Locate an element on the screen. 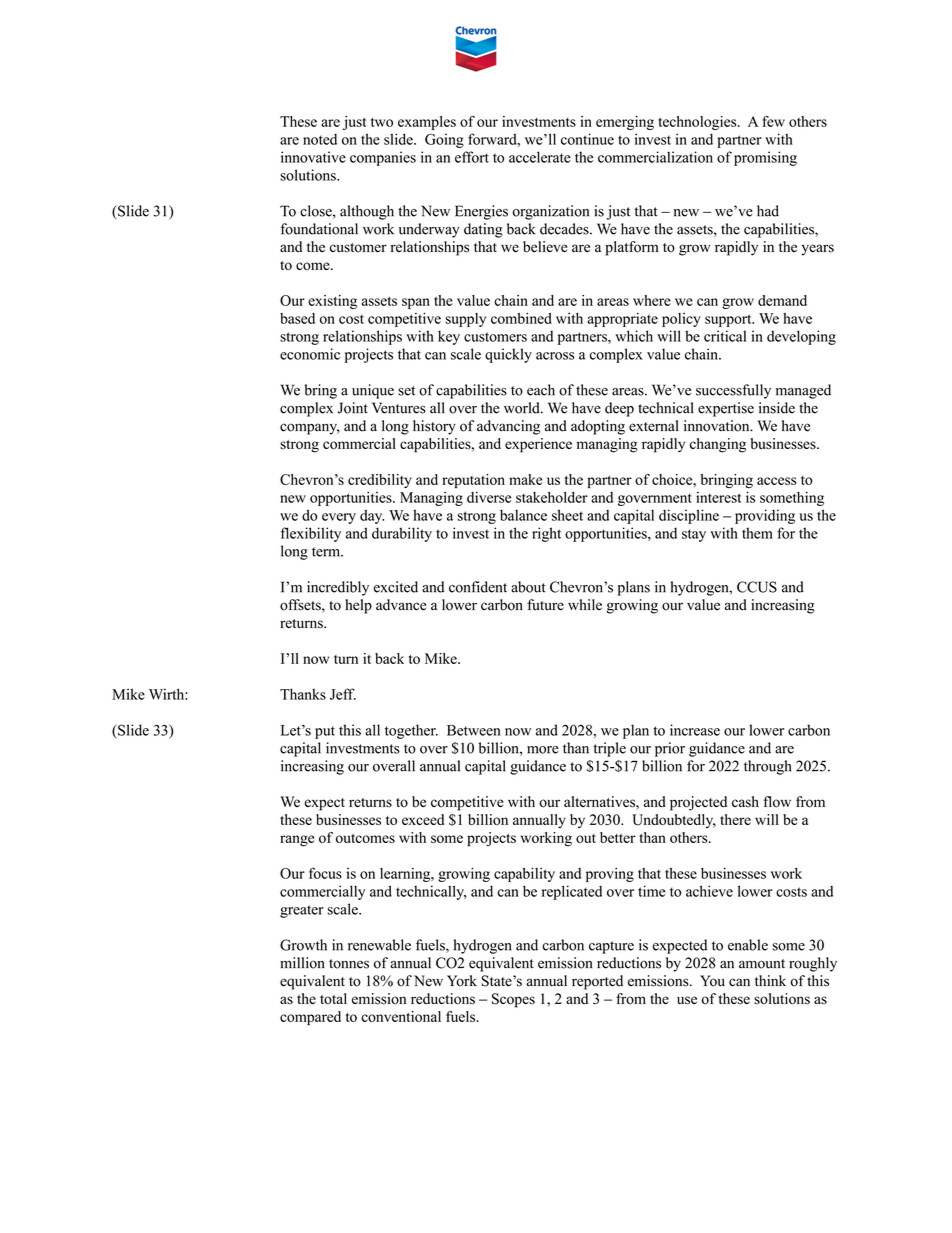 Image resolution: width=952 pixels, height=1233 pixels. think is located at coordinates (770, 980).
